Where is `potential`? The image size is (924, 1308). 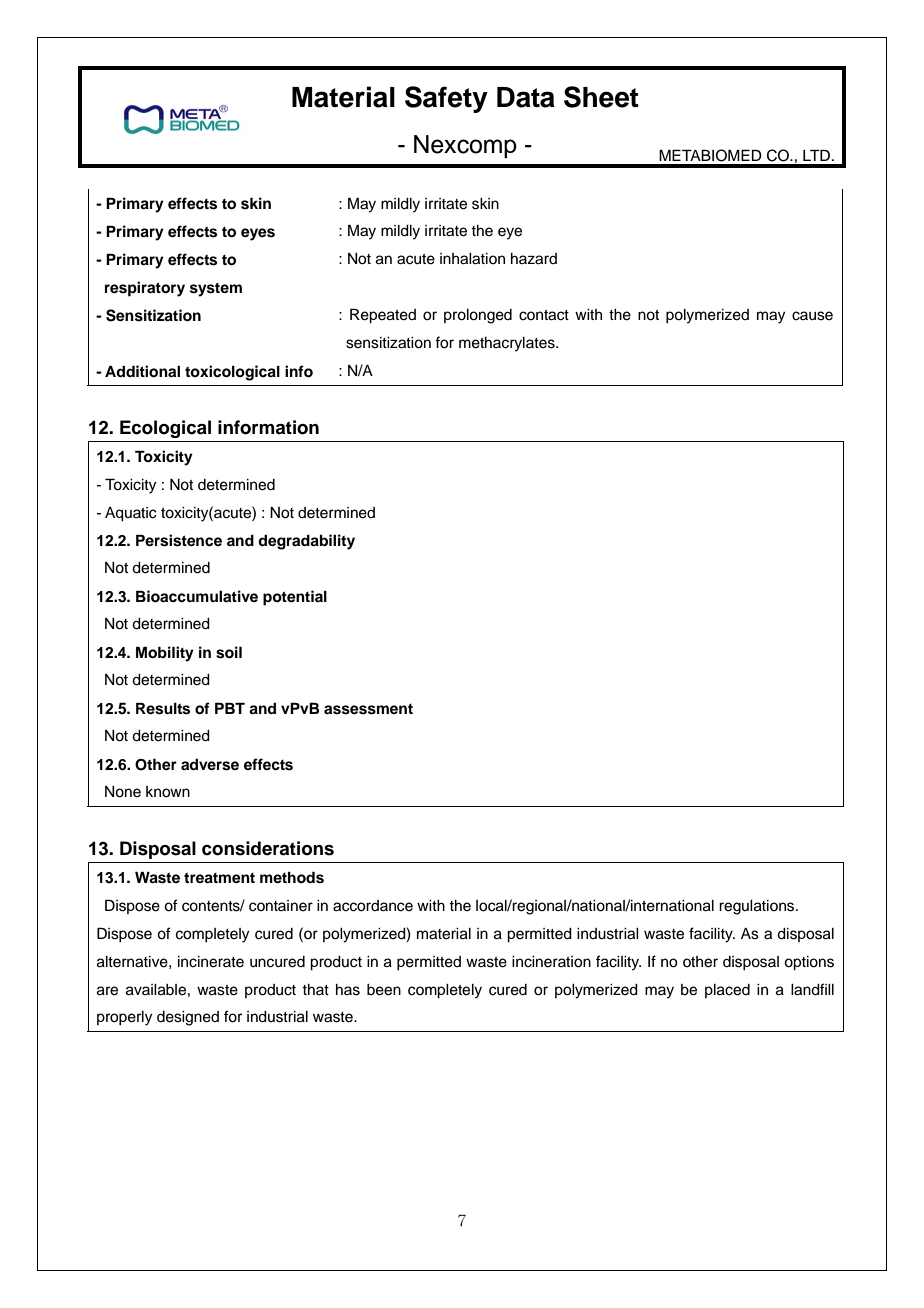 potential is located at coordinates (295, 598).
